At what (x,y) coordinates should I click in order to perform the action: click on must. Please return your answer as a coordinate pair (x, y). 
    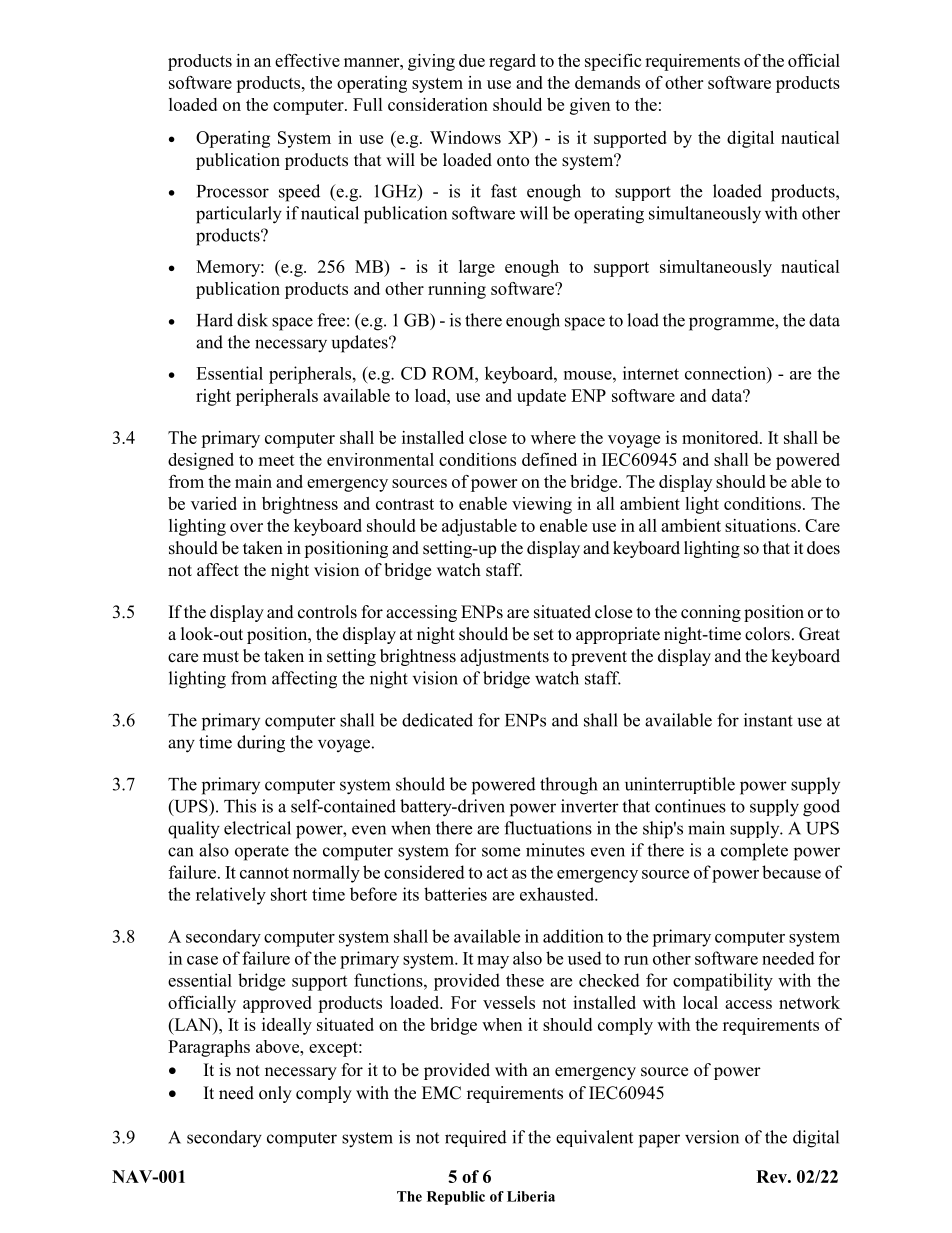
    Looking at the image, I should click on (221, 657).
